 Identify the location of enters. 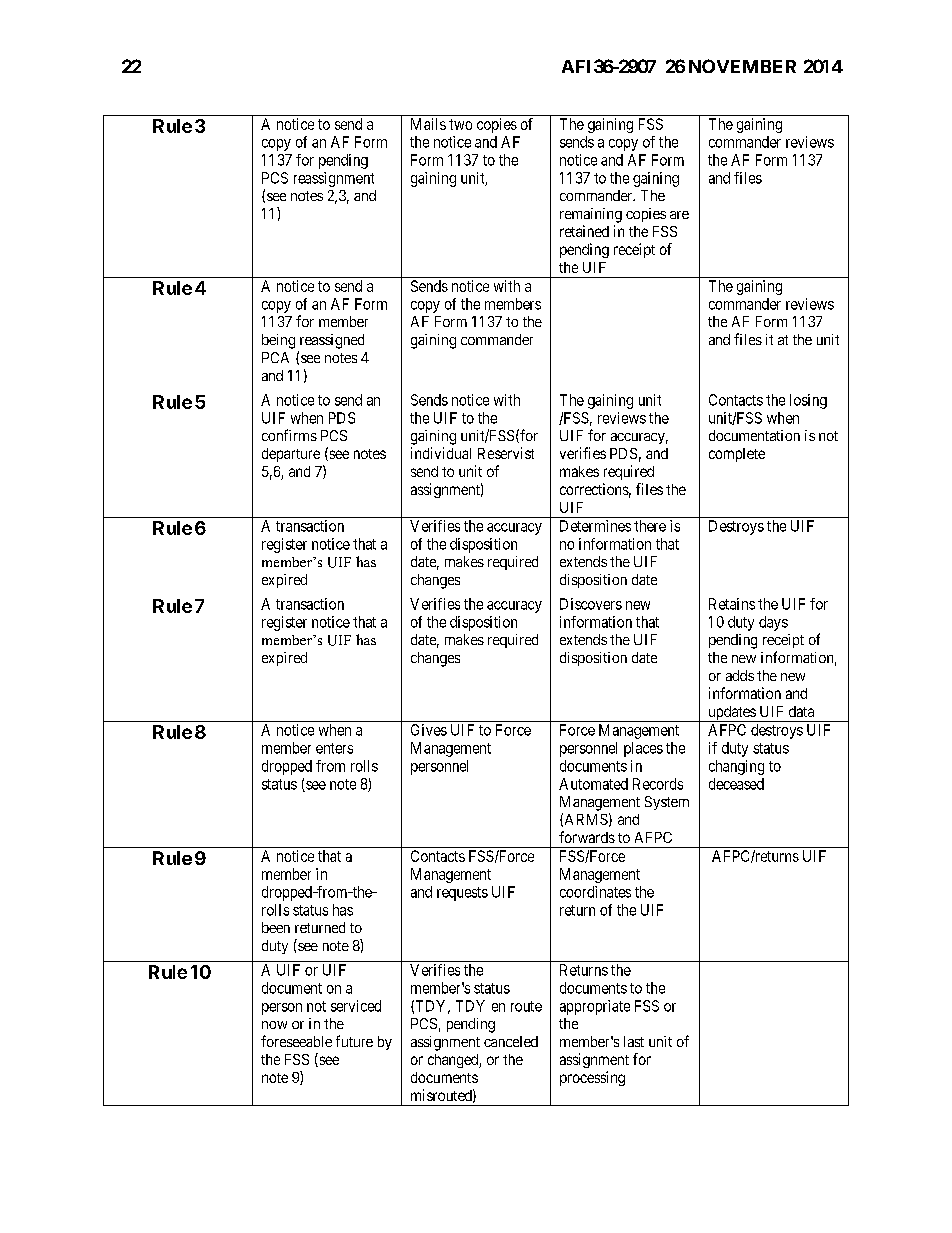
(334, 748).
